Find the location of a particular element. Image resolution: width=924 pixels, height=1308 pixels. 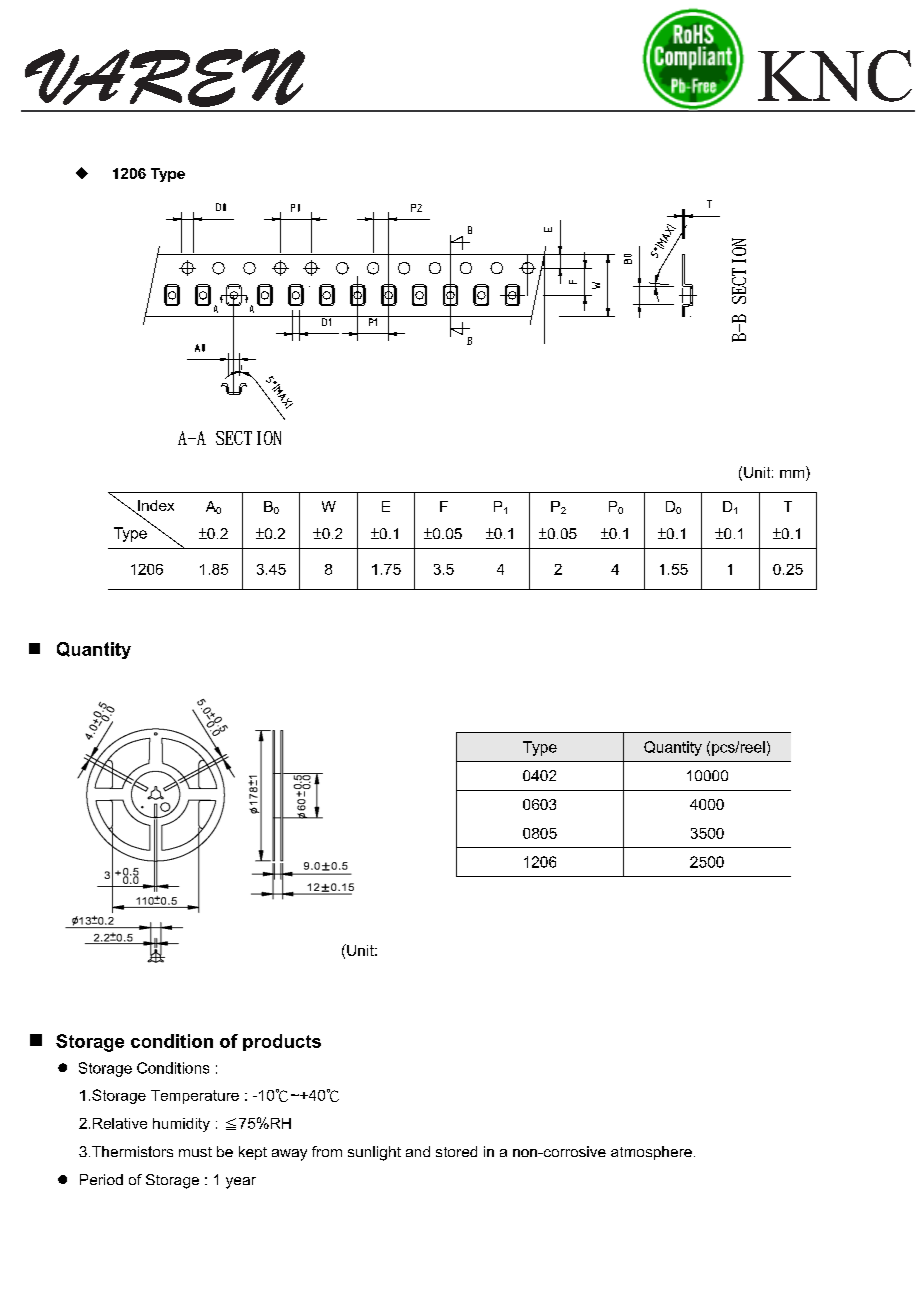

Temperature is located at coordinates (195, 1097).
